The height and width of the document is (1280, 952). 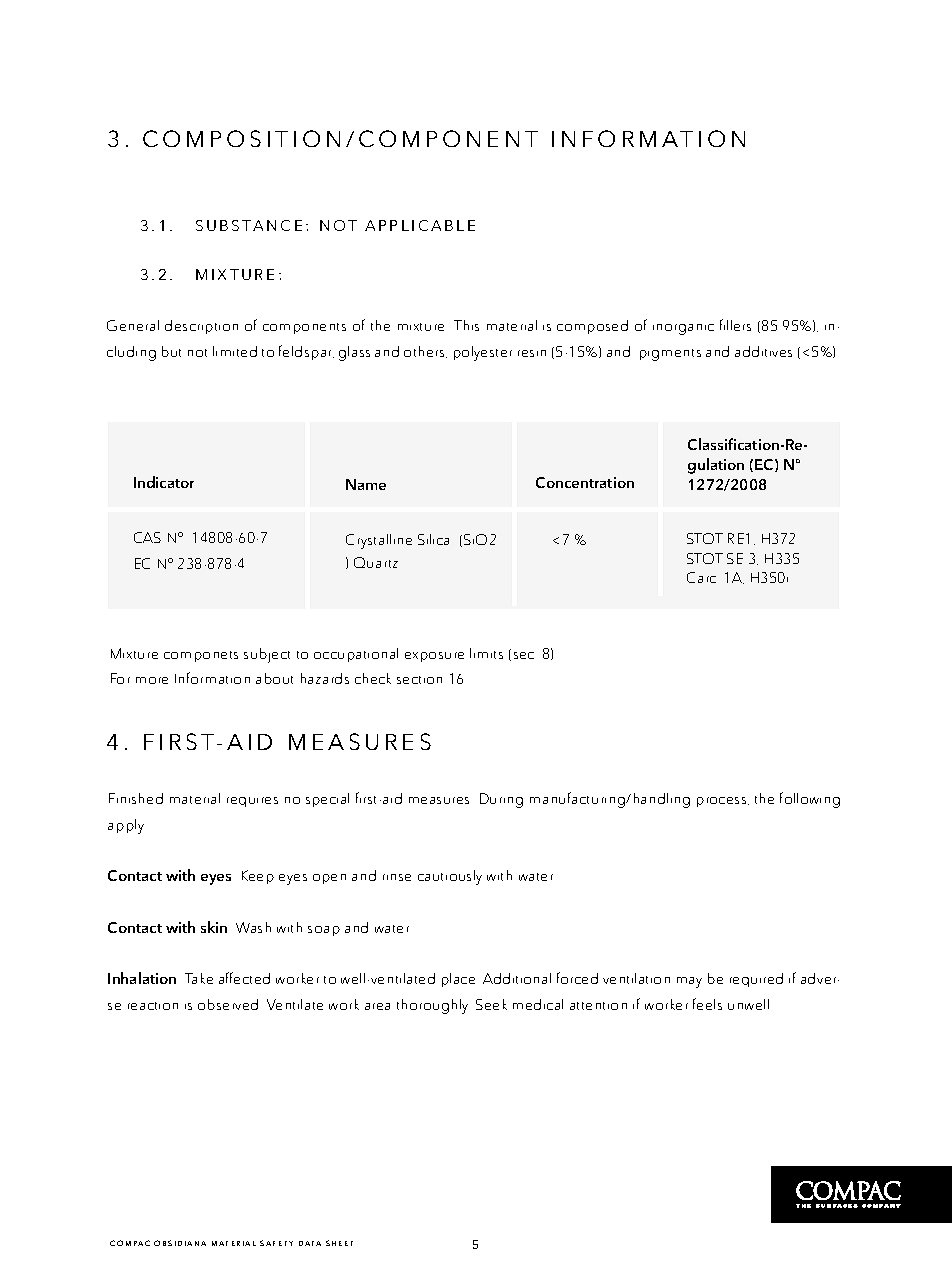 I want to click on additives, so click(x=763, y=351).
